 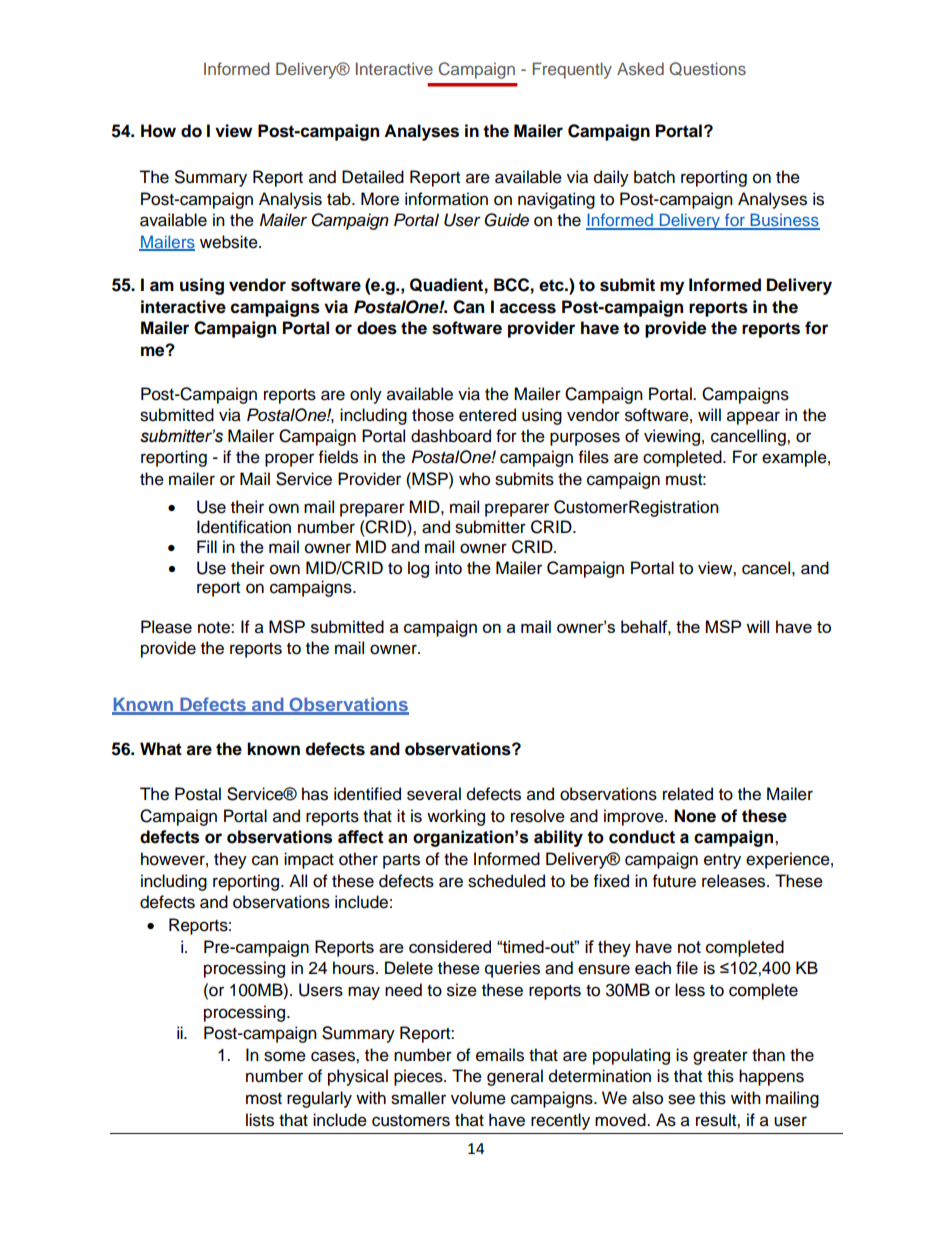 I want to click on Questions, so click(x=707, y=69).
